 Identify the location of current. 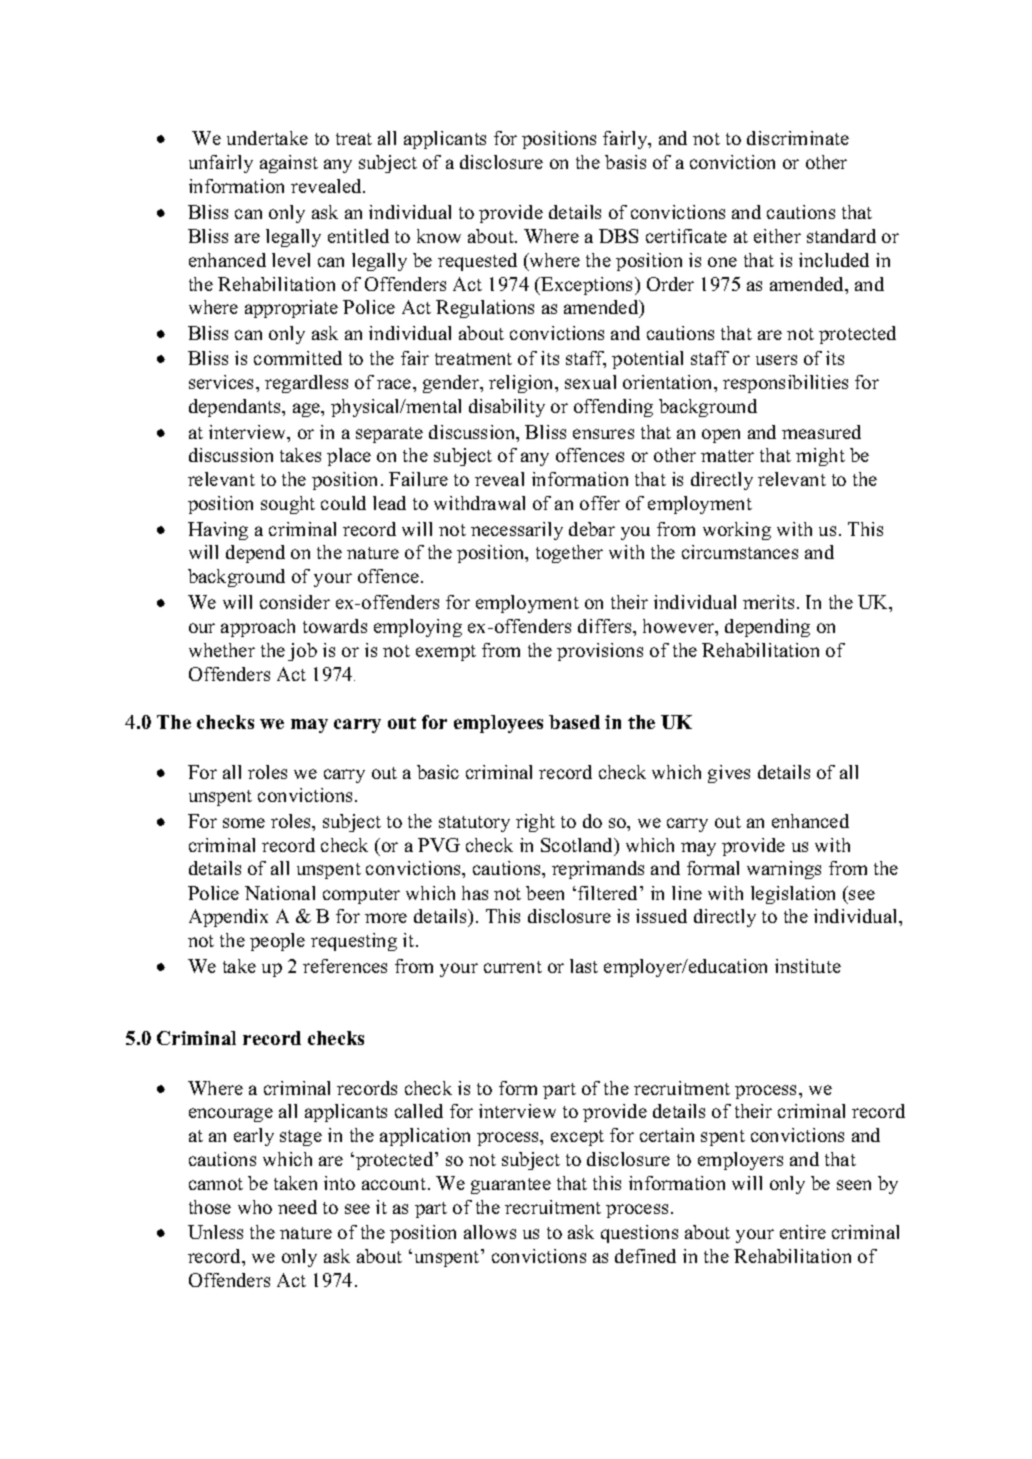
(513, 967).
